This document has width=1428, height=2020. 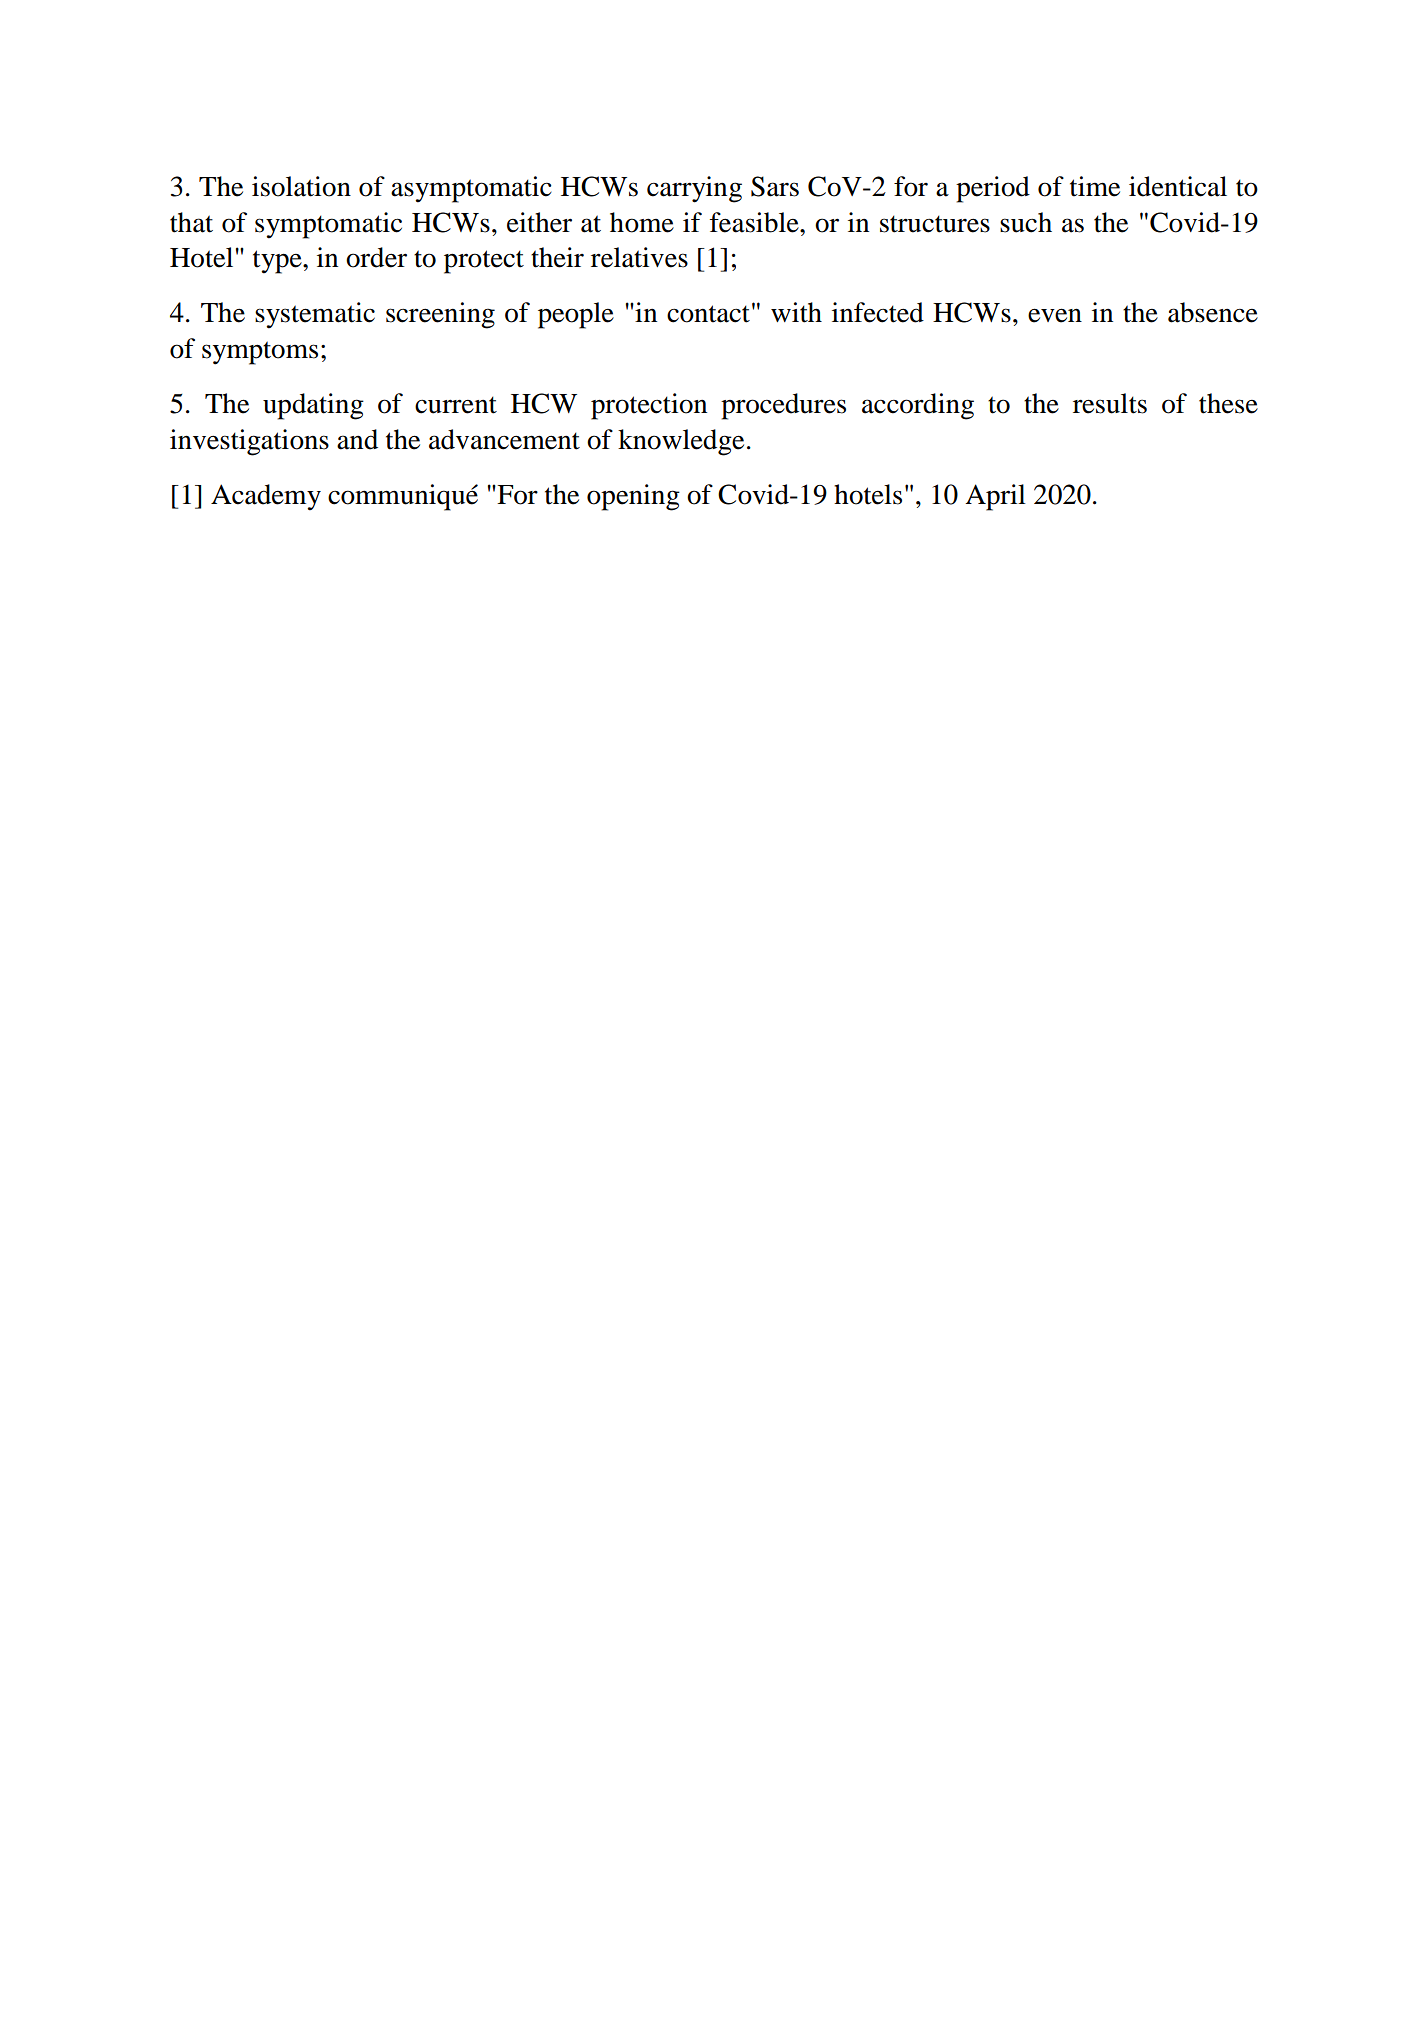 I want to click on even, so click(x=1055, y=315).
